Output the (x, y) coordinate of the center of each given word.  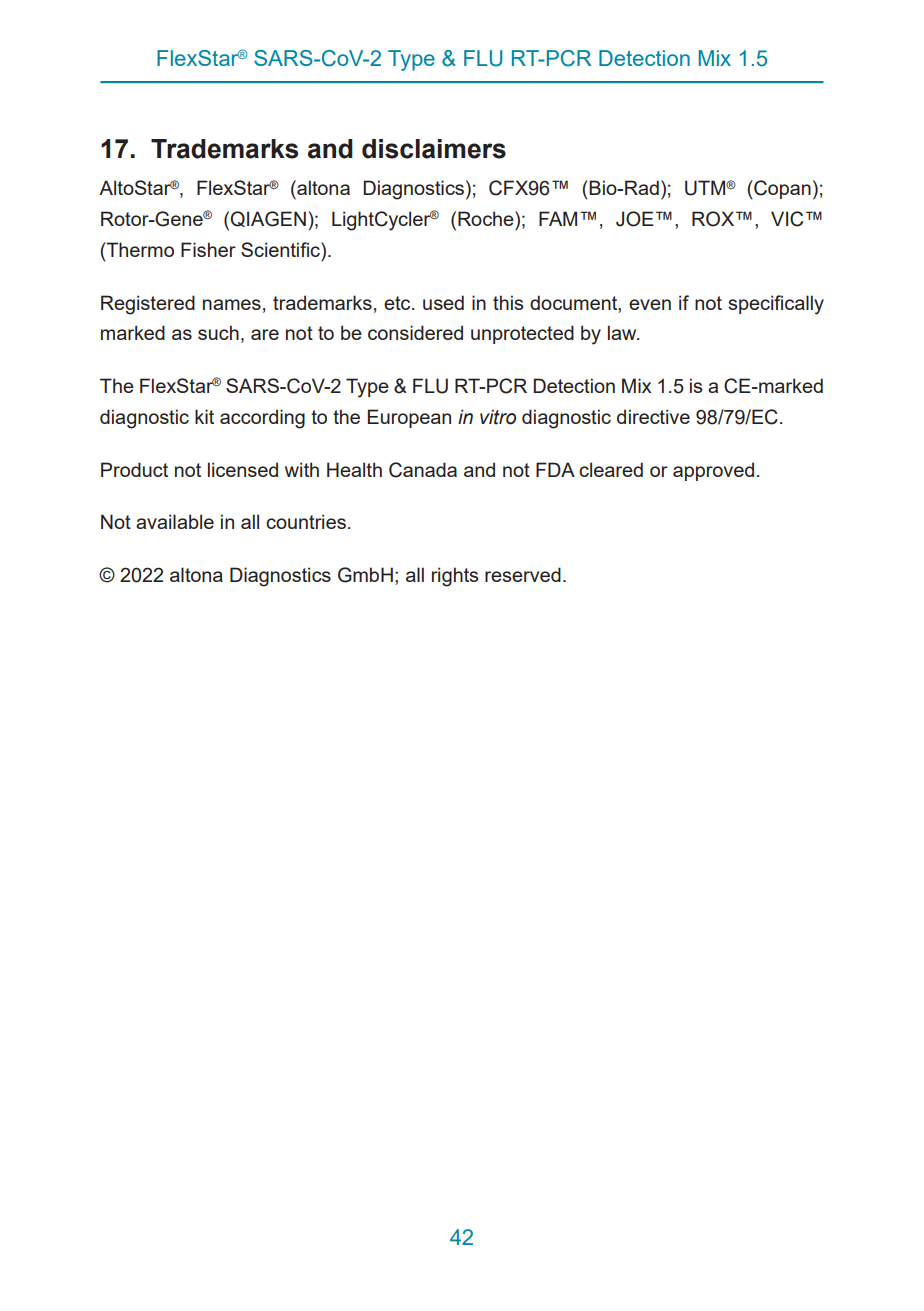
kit (204, 416)
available (175, 521)
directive (653, 416)
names (232, 304)
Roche (487, 218)
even (650, 304)
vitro (498, 417)
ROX (714, 219)
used (443, 302)
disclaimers (434, 149)
